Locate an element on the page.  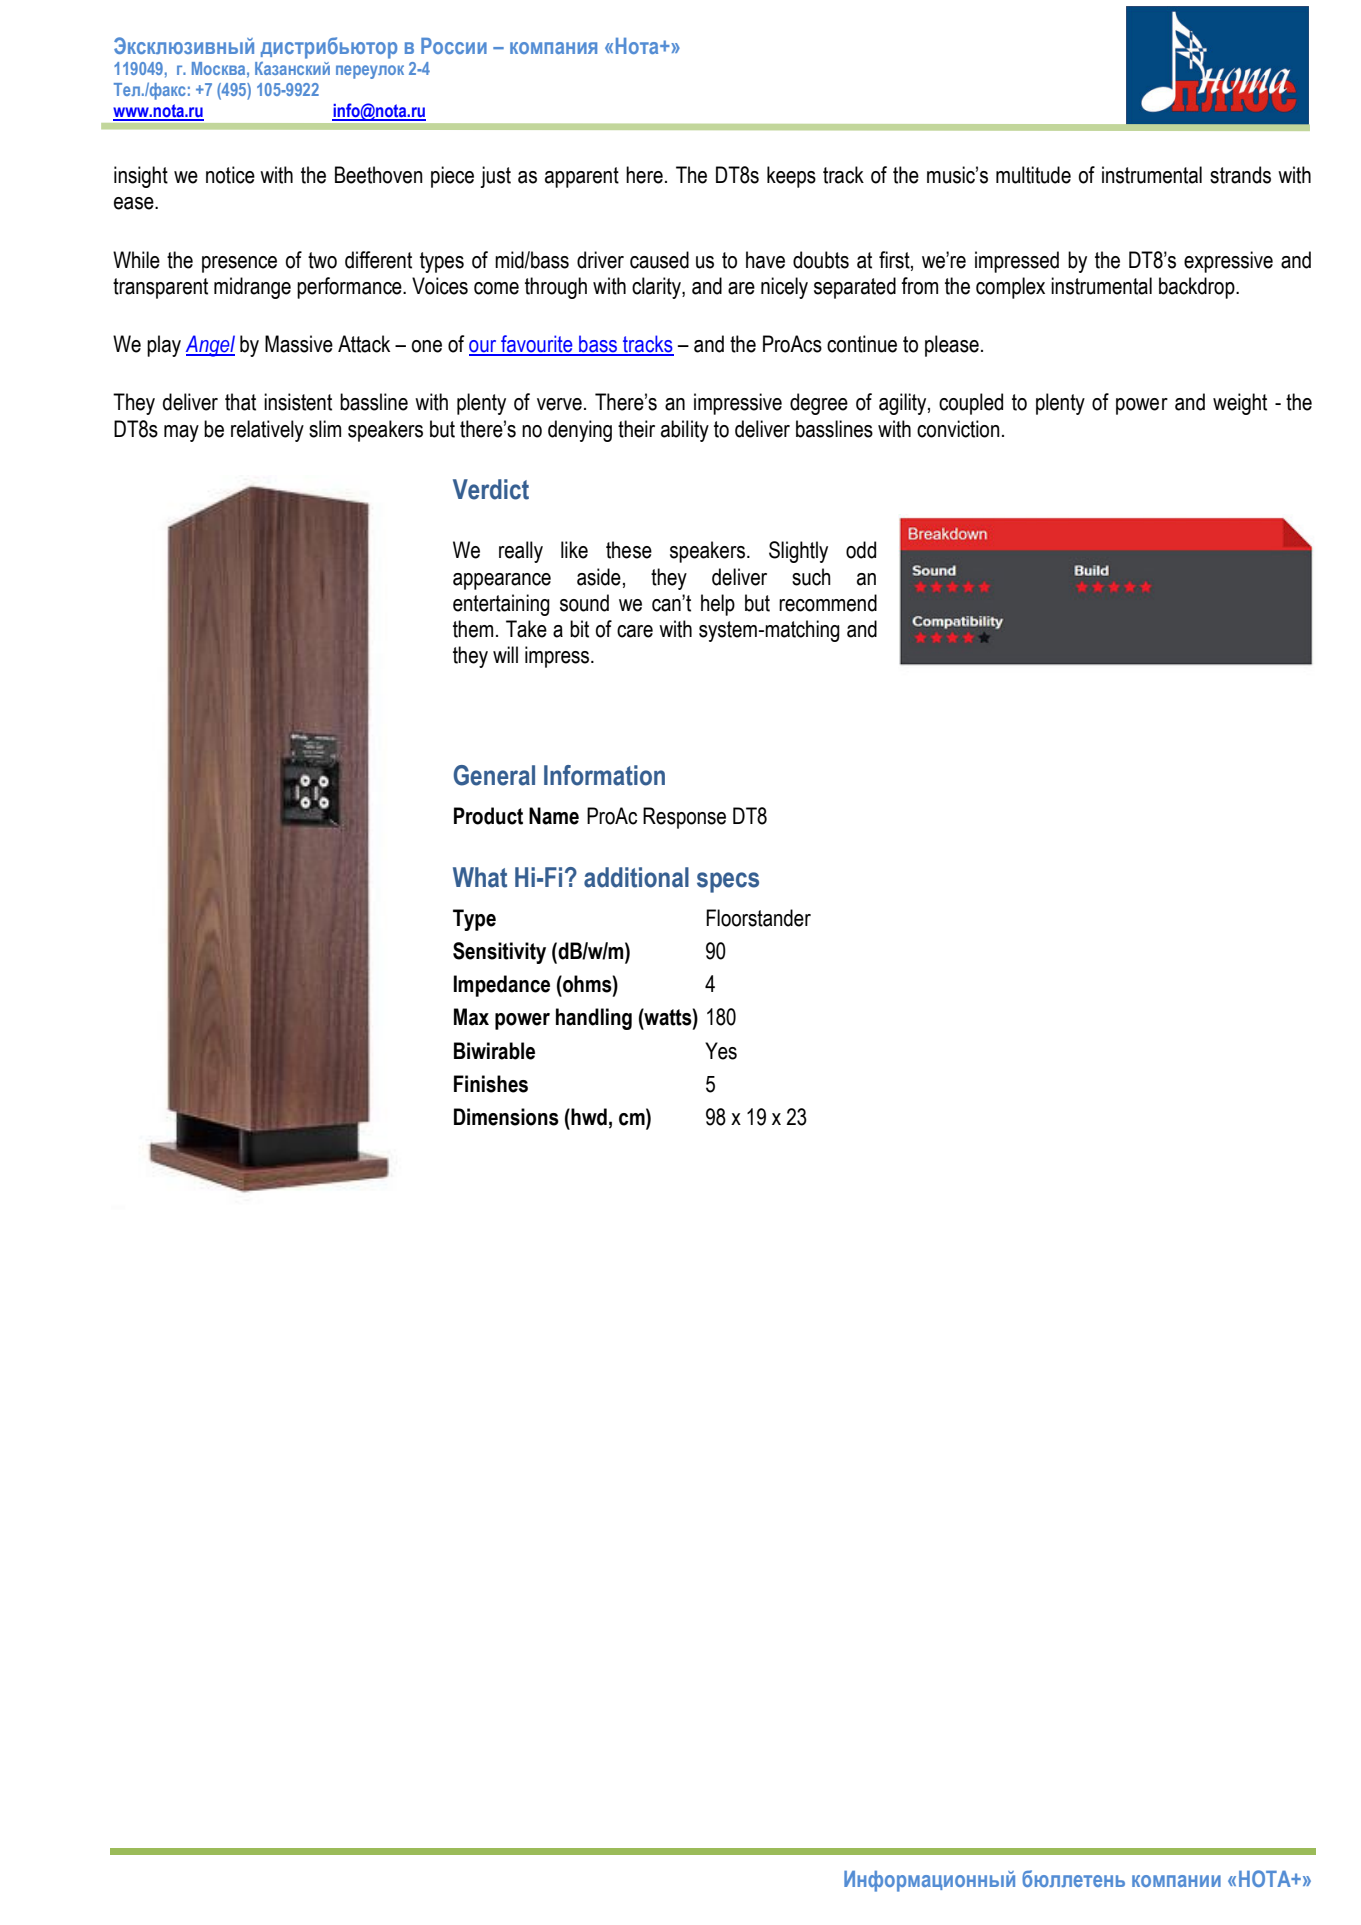
multitude is located at coordinates (1033, 175).
